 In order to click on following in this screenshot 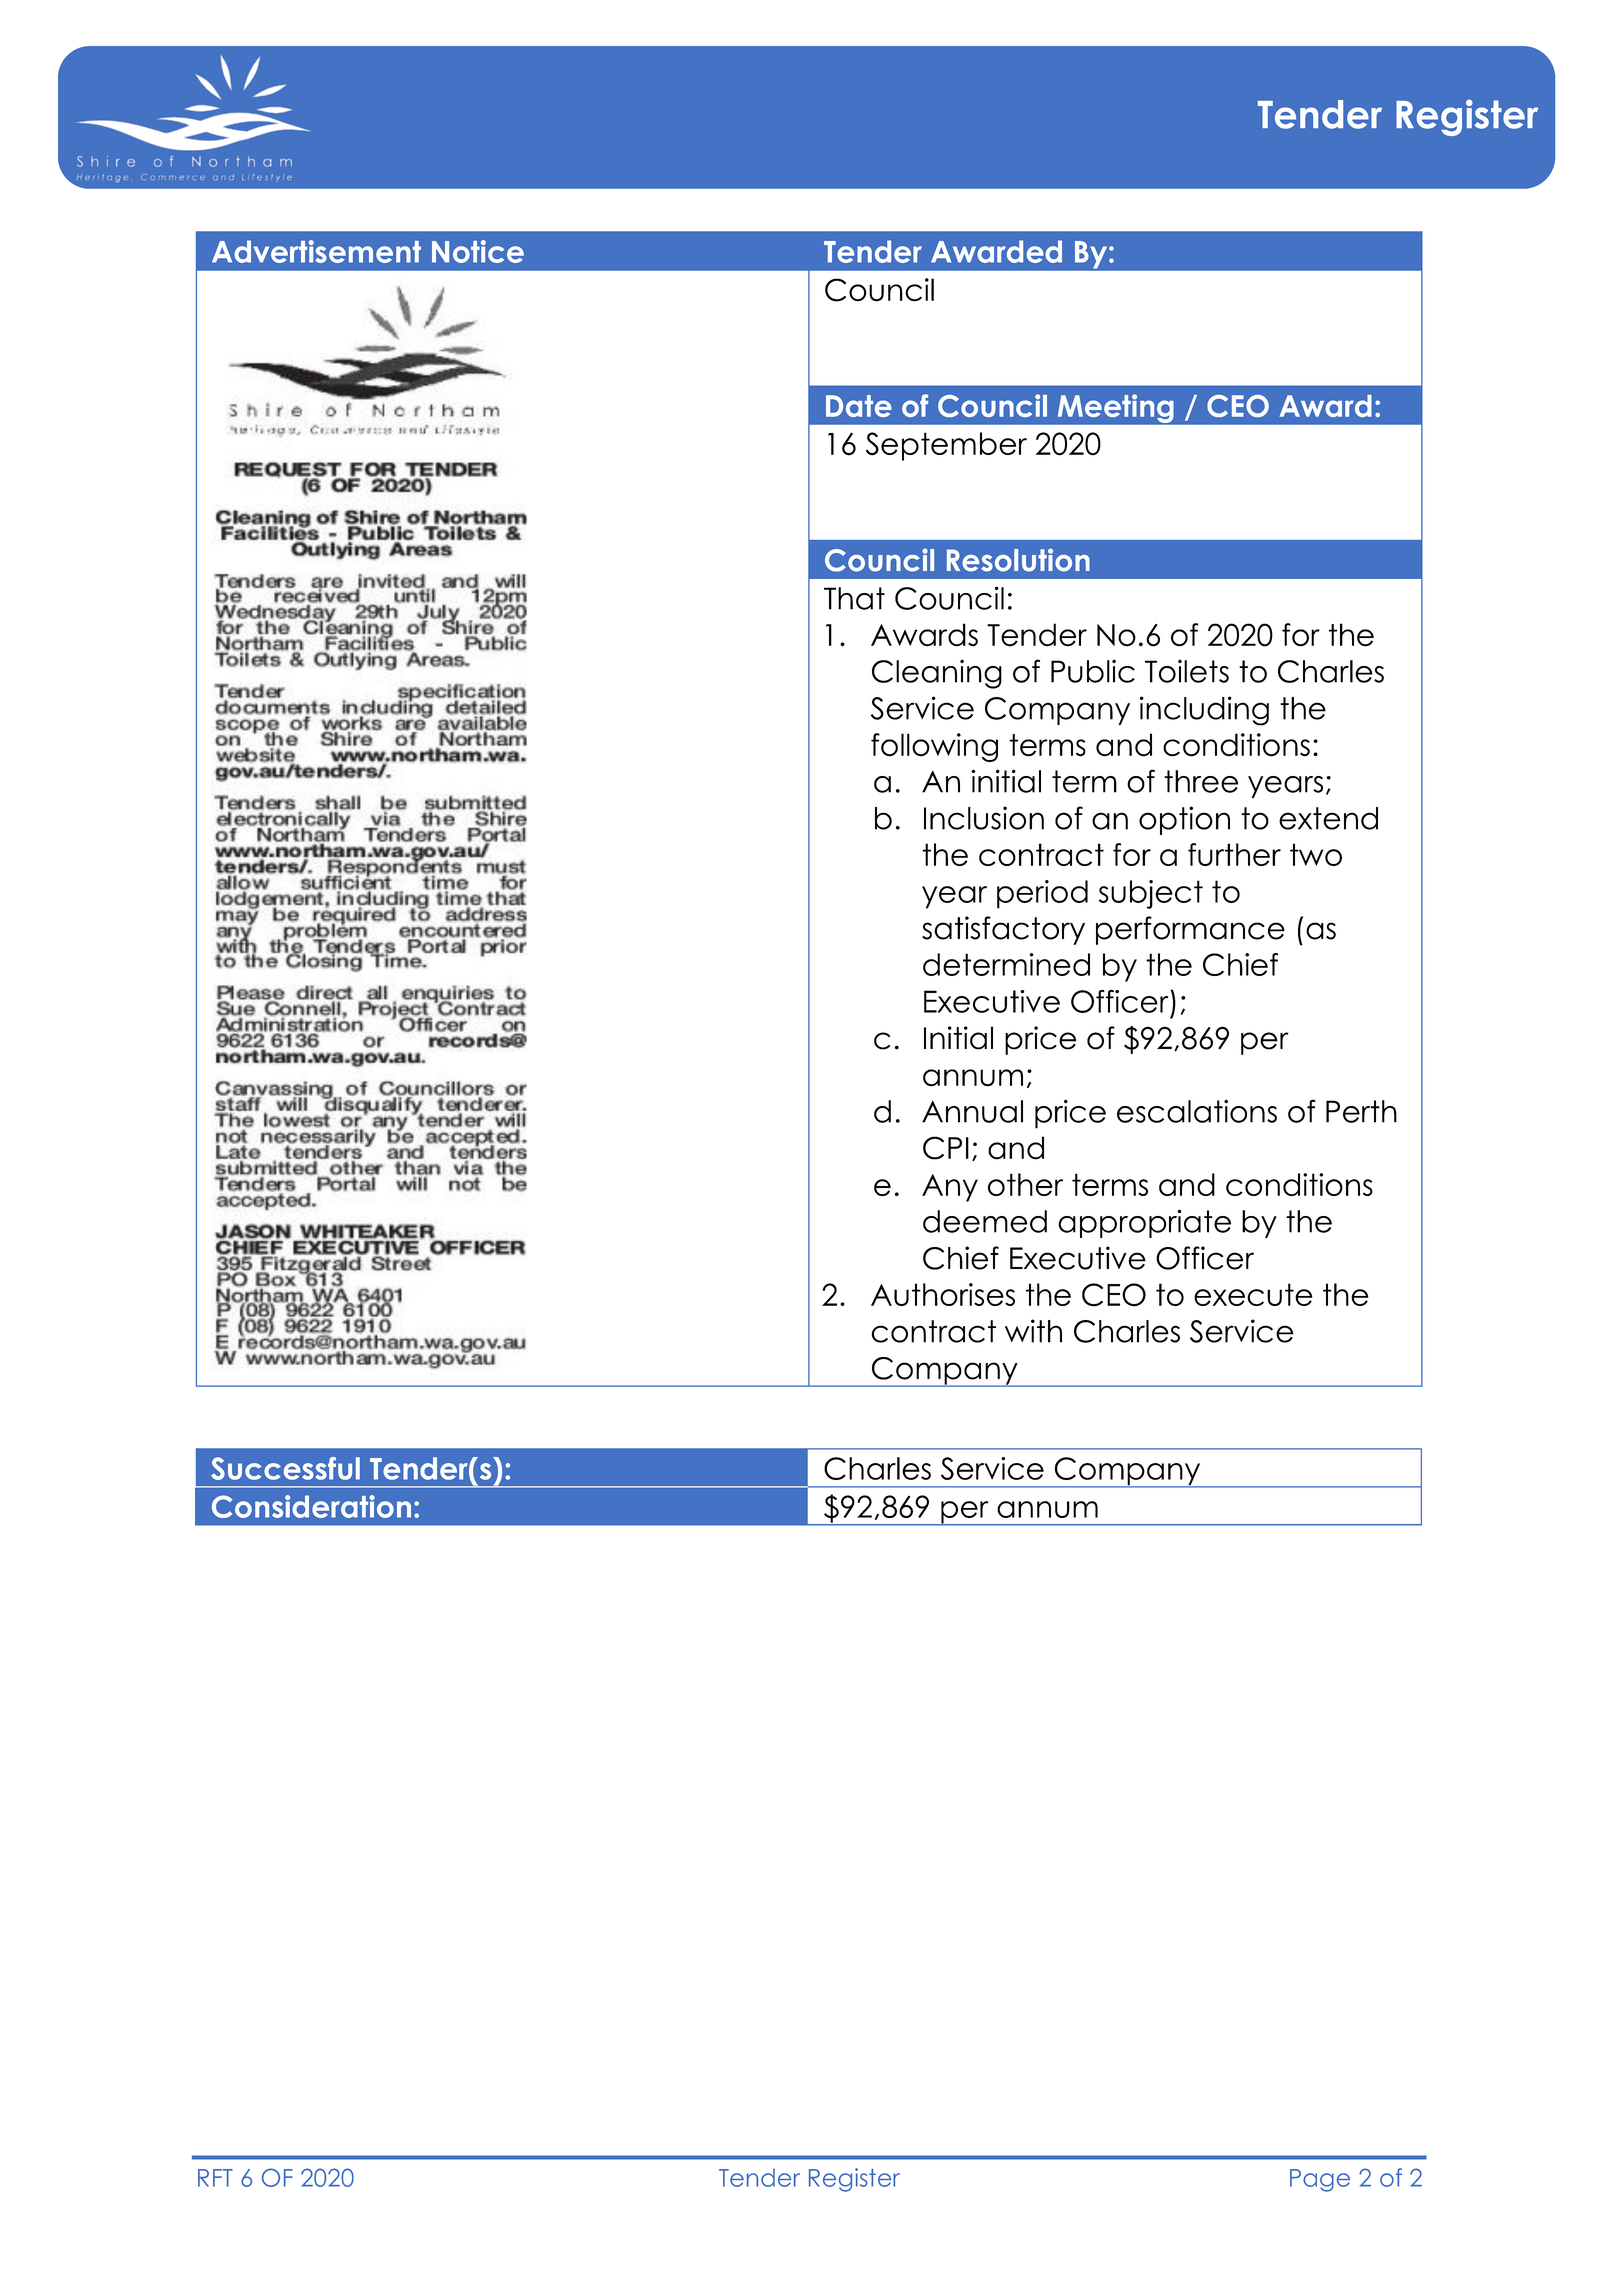, I will do `click(934, 747)`.
